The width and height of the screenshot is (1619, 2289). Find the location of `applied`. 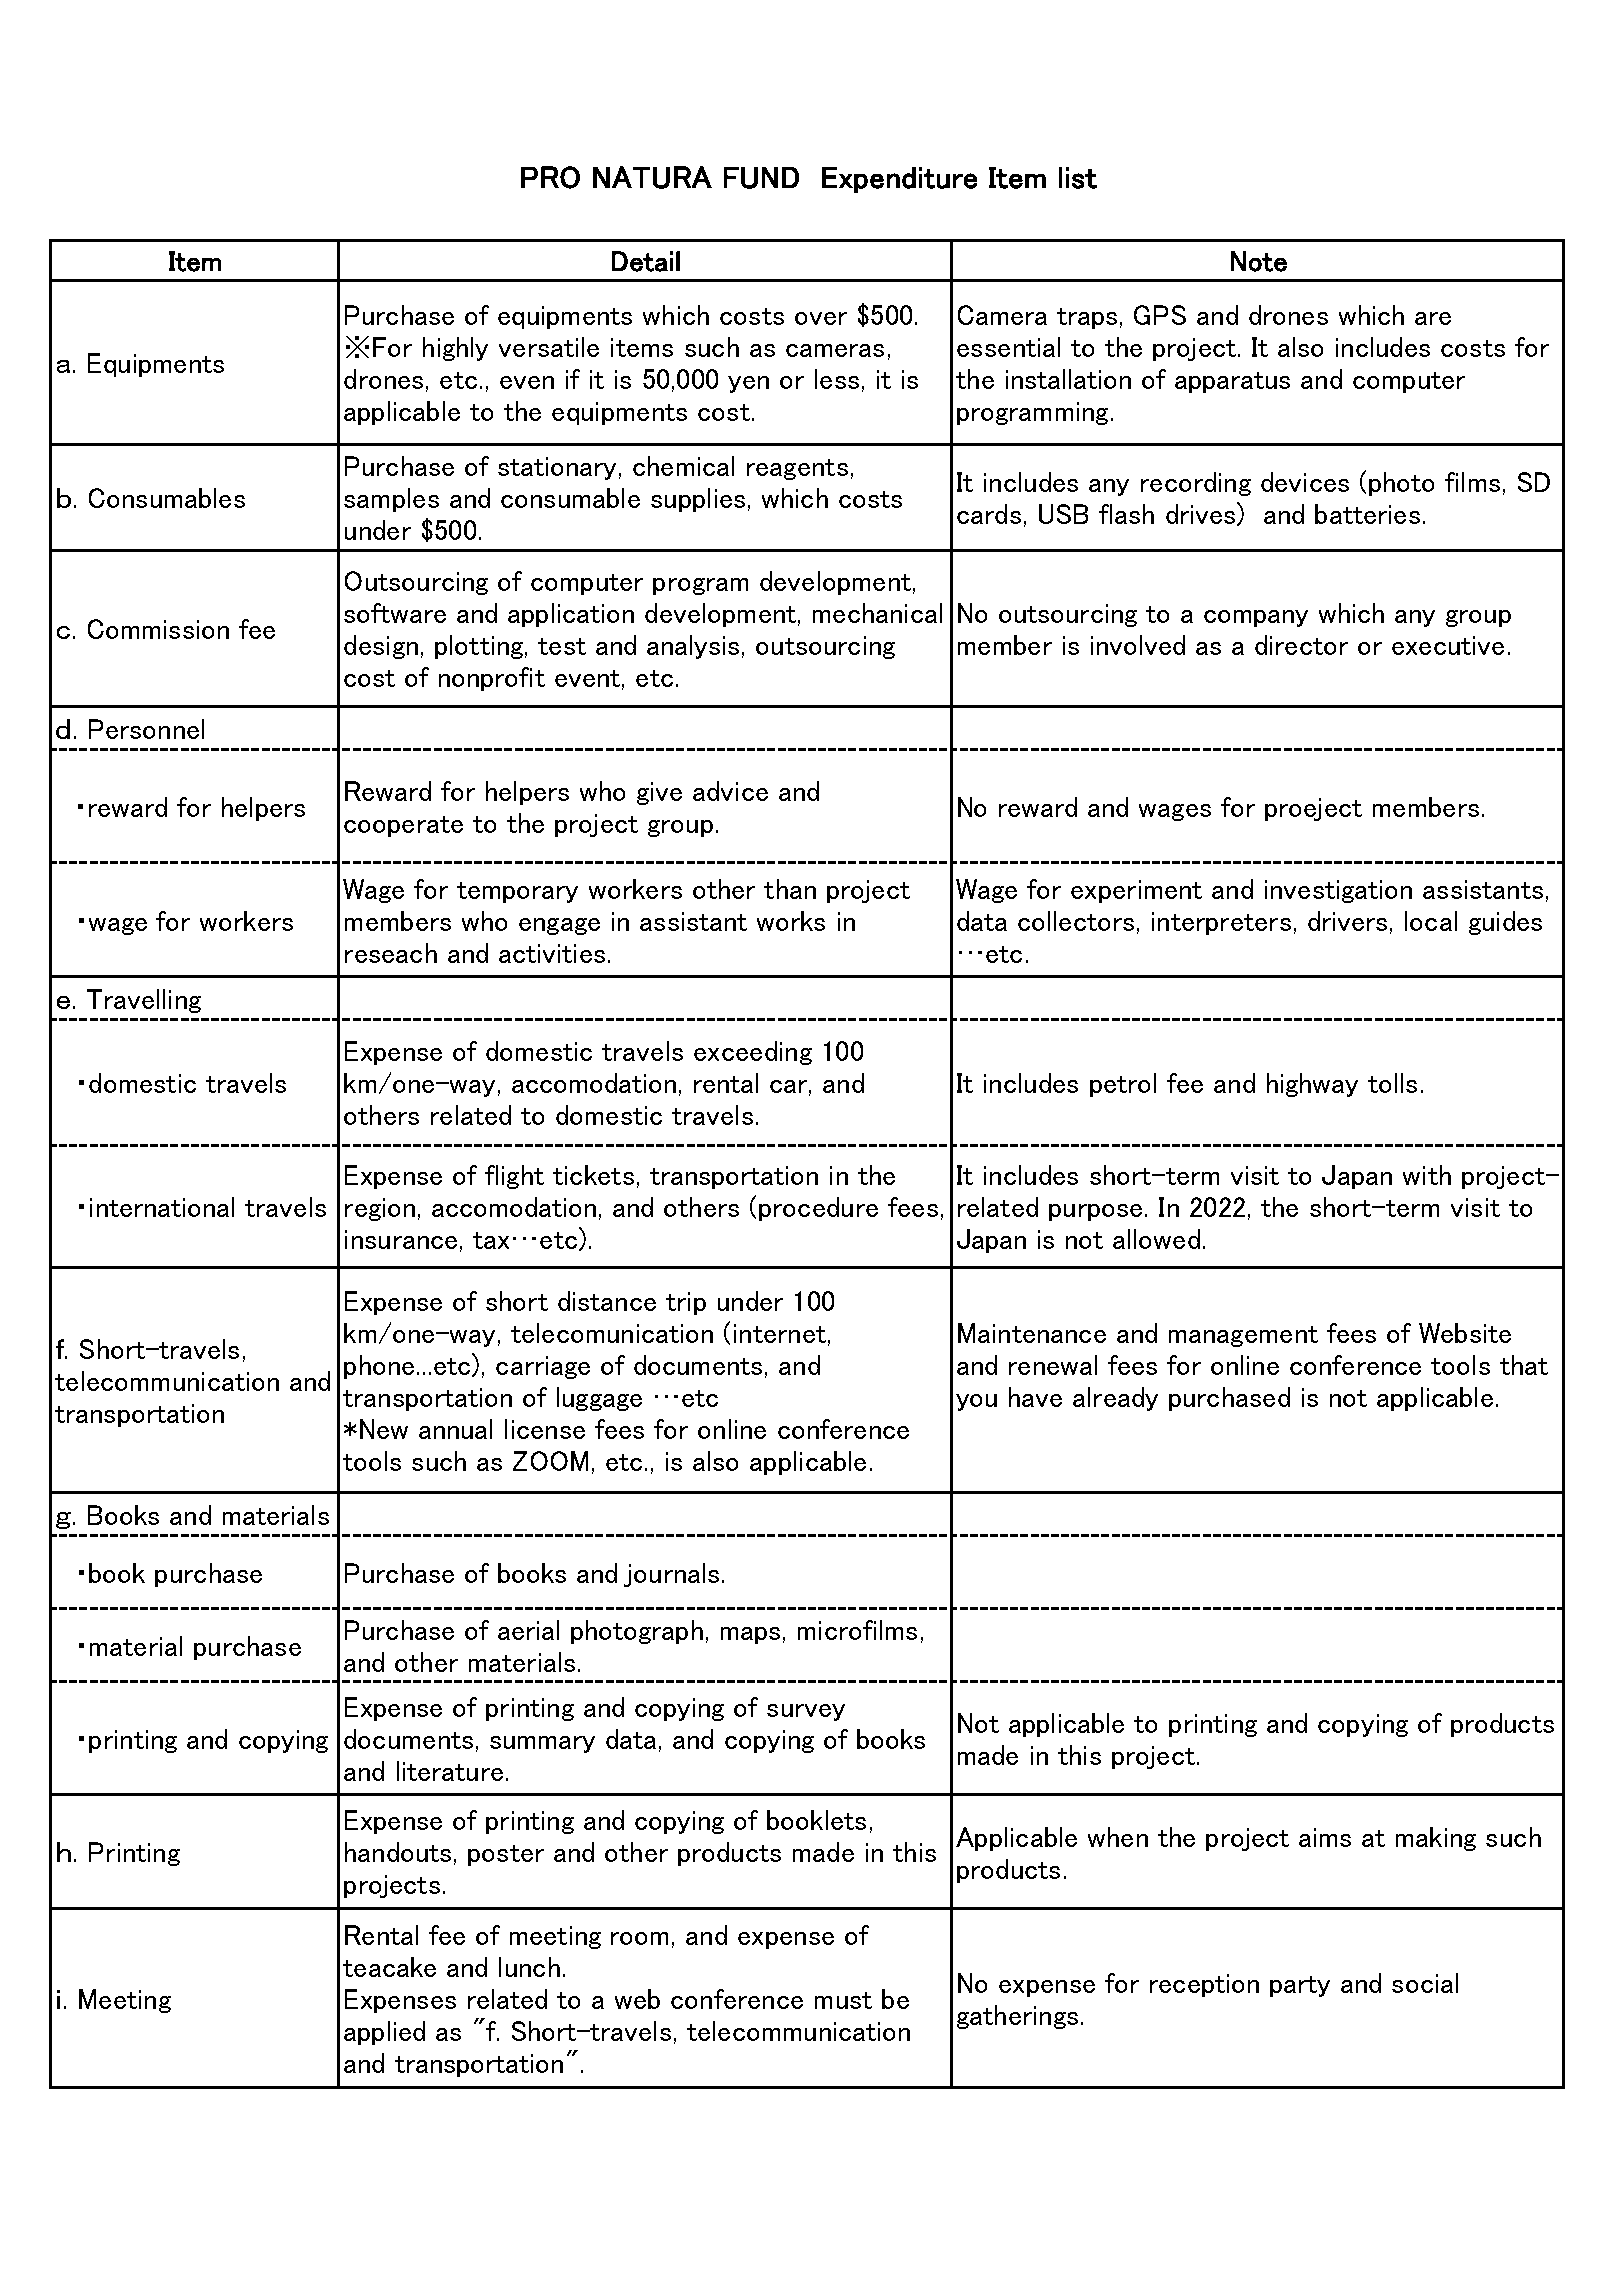

applied is located at coordinates (384, 2033).
